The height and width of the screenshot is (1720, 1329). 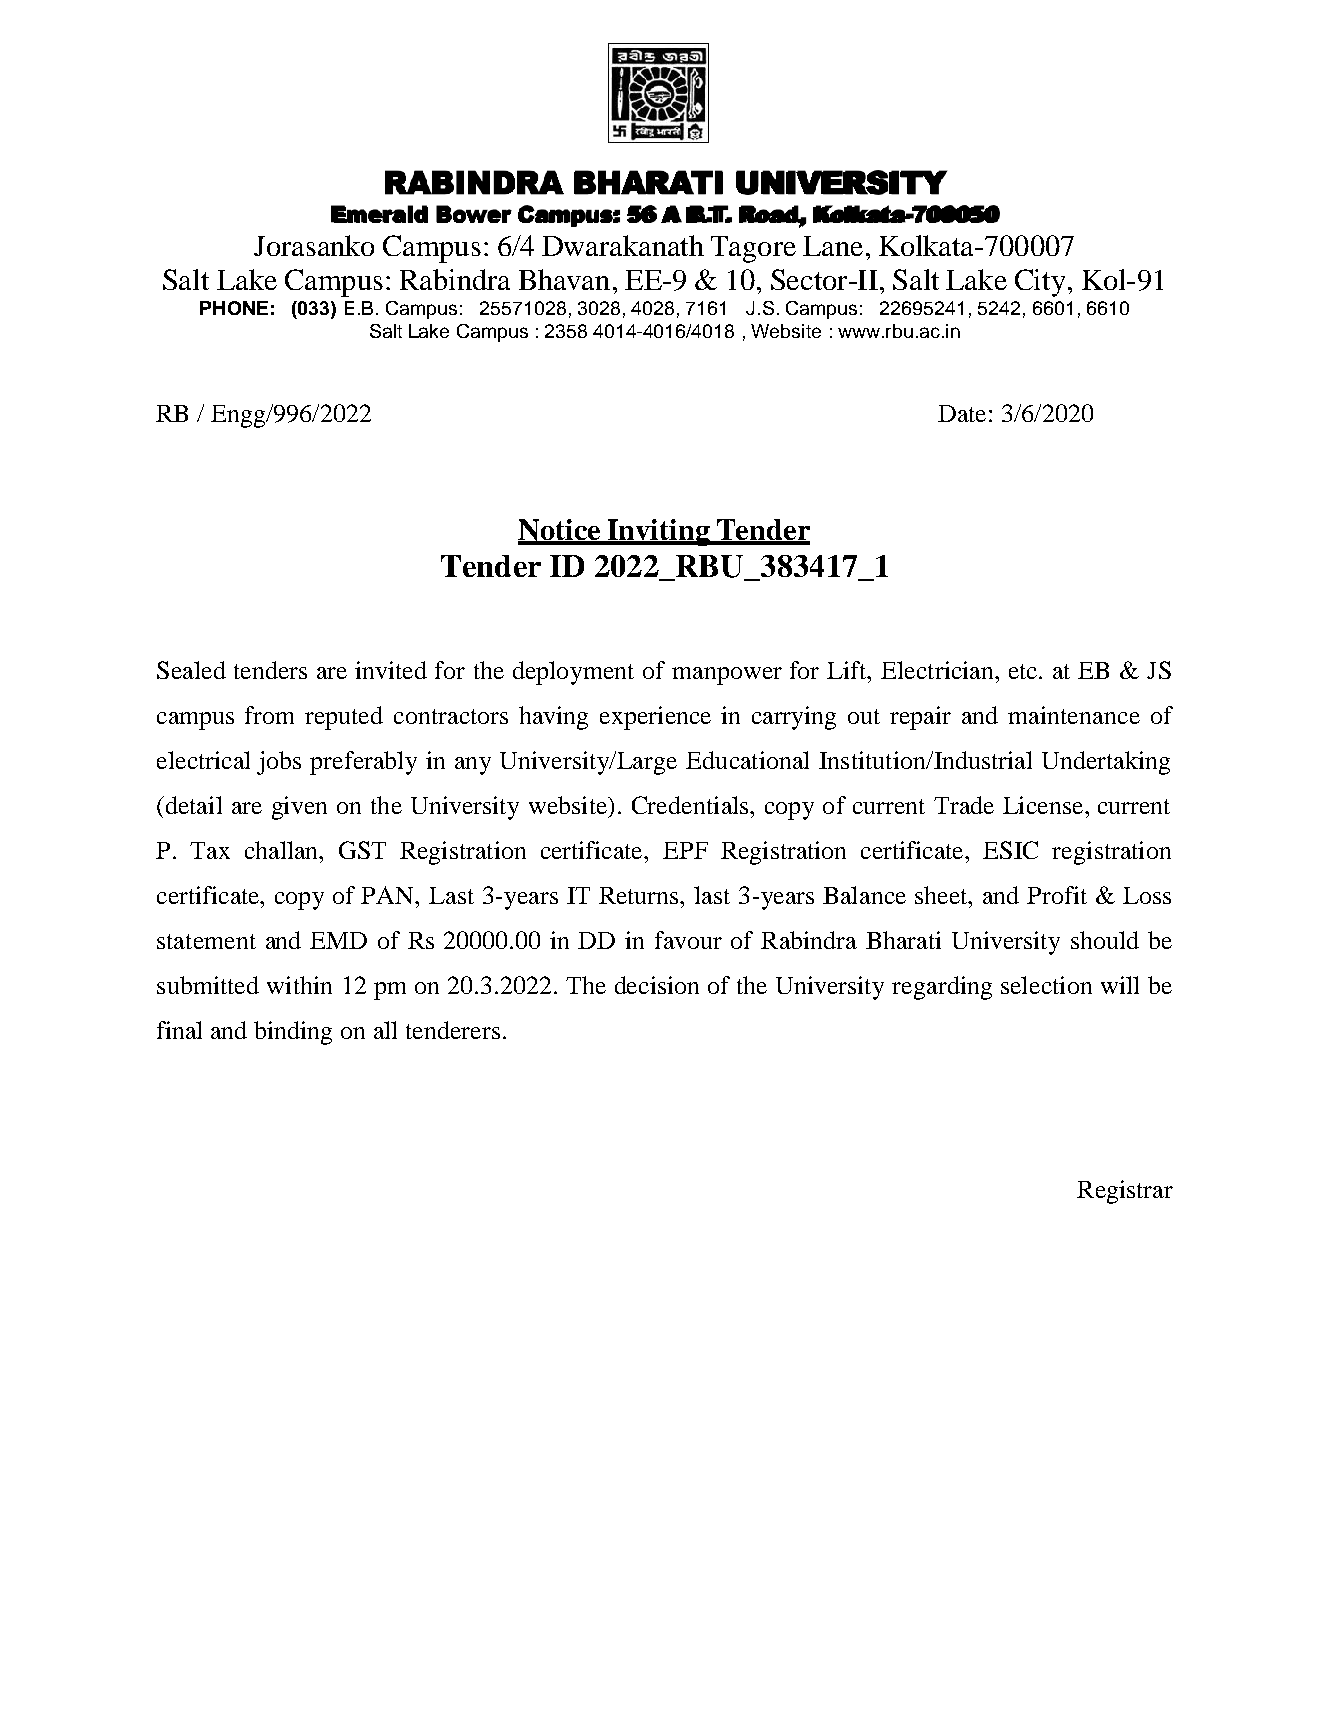 I want to click on given, so click(x=299, y=808).
